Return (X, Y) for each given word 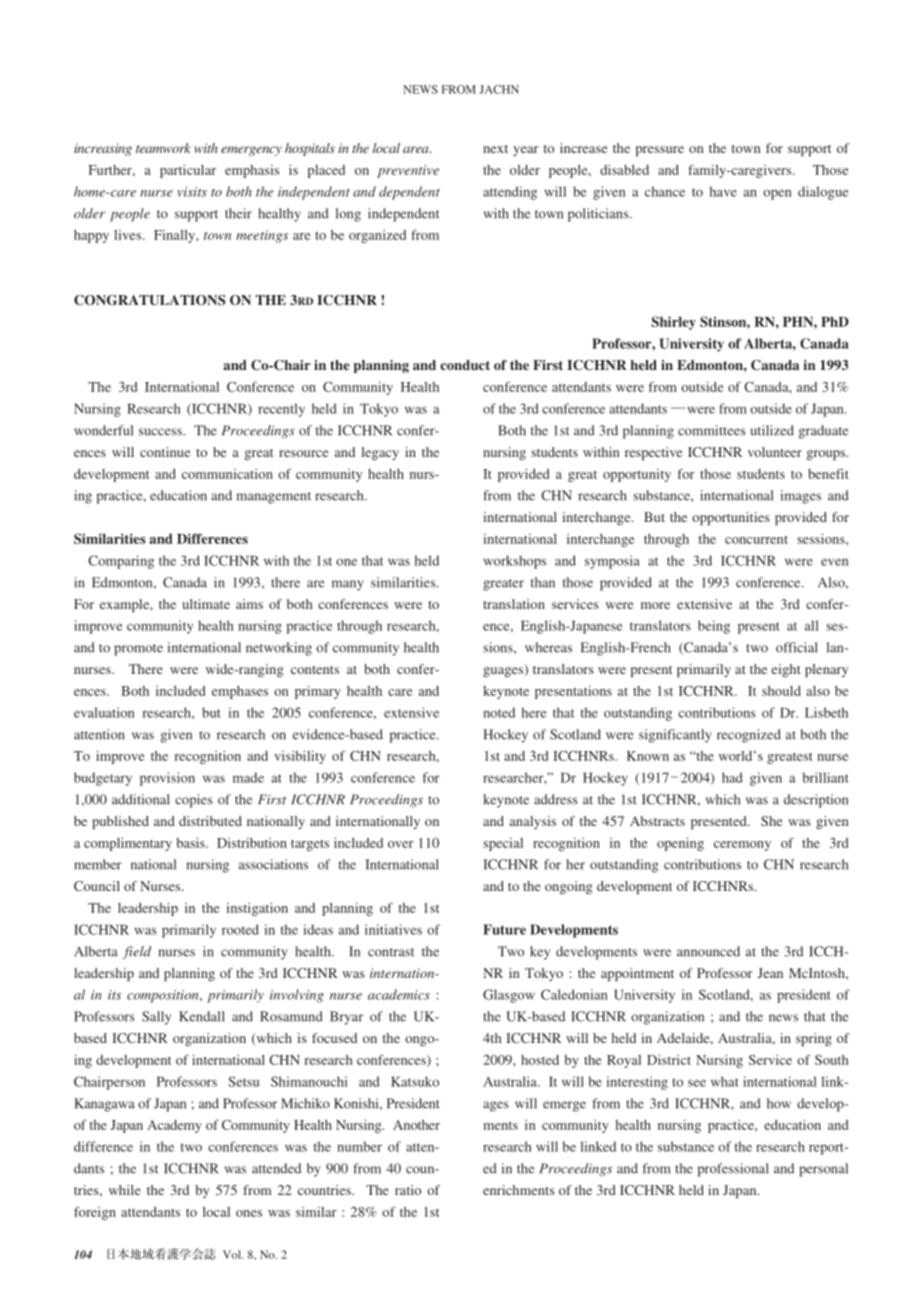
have (723, 191)
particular (188, 171)
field (136, 952)
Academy (174, 1126)
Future (504, 929)
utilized (772, 430)
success (161, 432)
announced (708, 951)
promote (138, 650)
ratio (408, 1190)
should (781, 691)
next (495, 149)
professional (733, 1170)
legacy (380, 453)
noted (499, 712)
